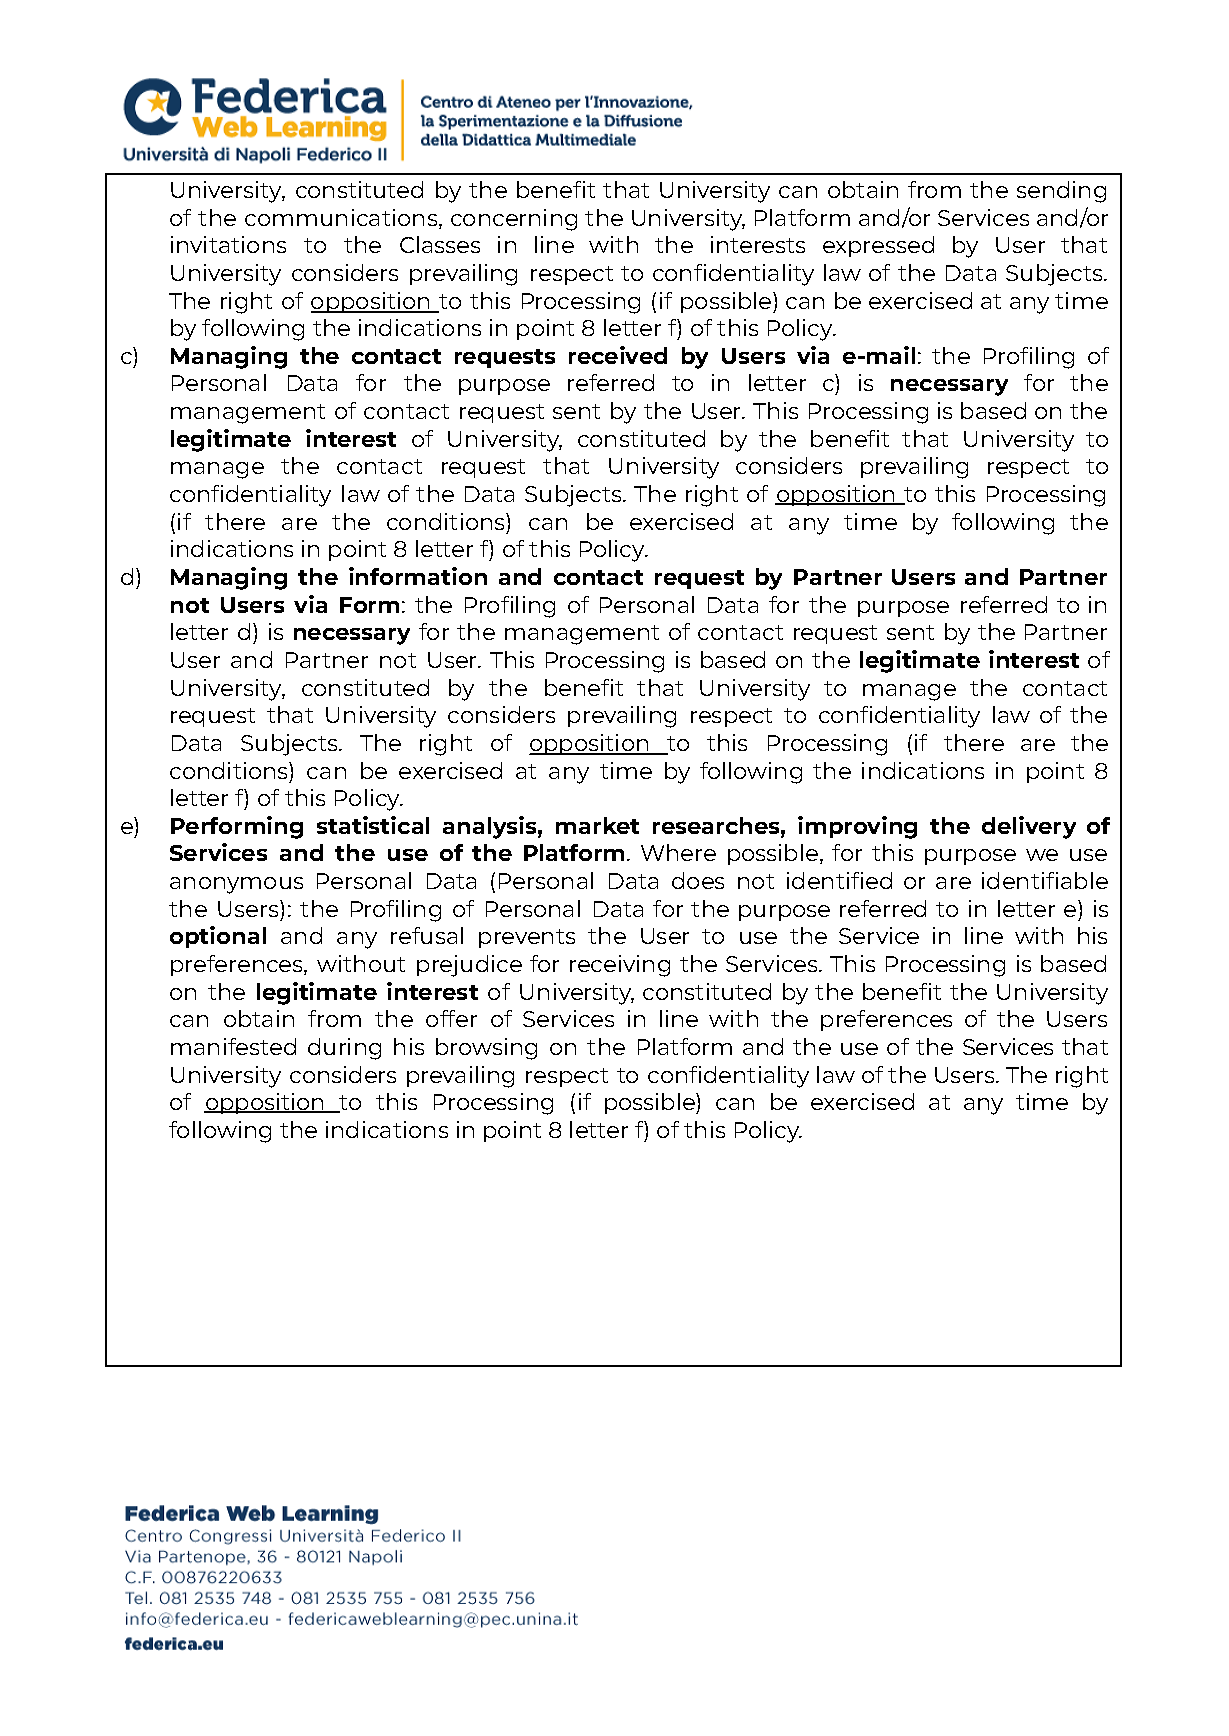 Image resolution: width=1229 pixels, height=1736 pixels. What do you see at coordinates (342, 219) in the image?
I see `communications` at bounding box center [342, 219].
